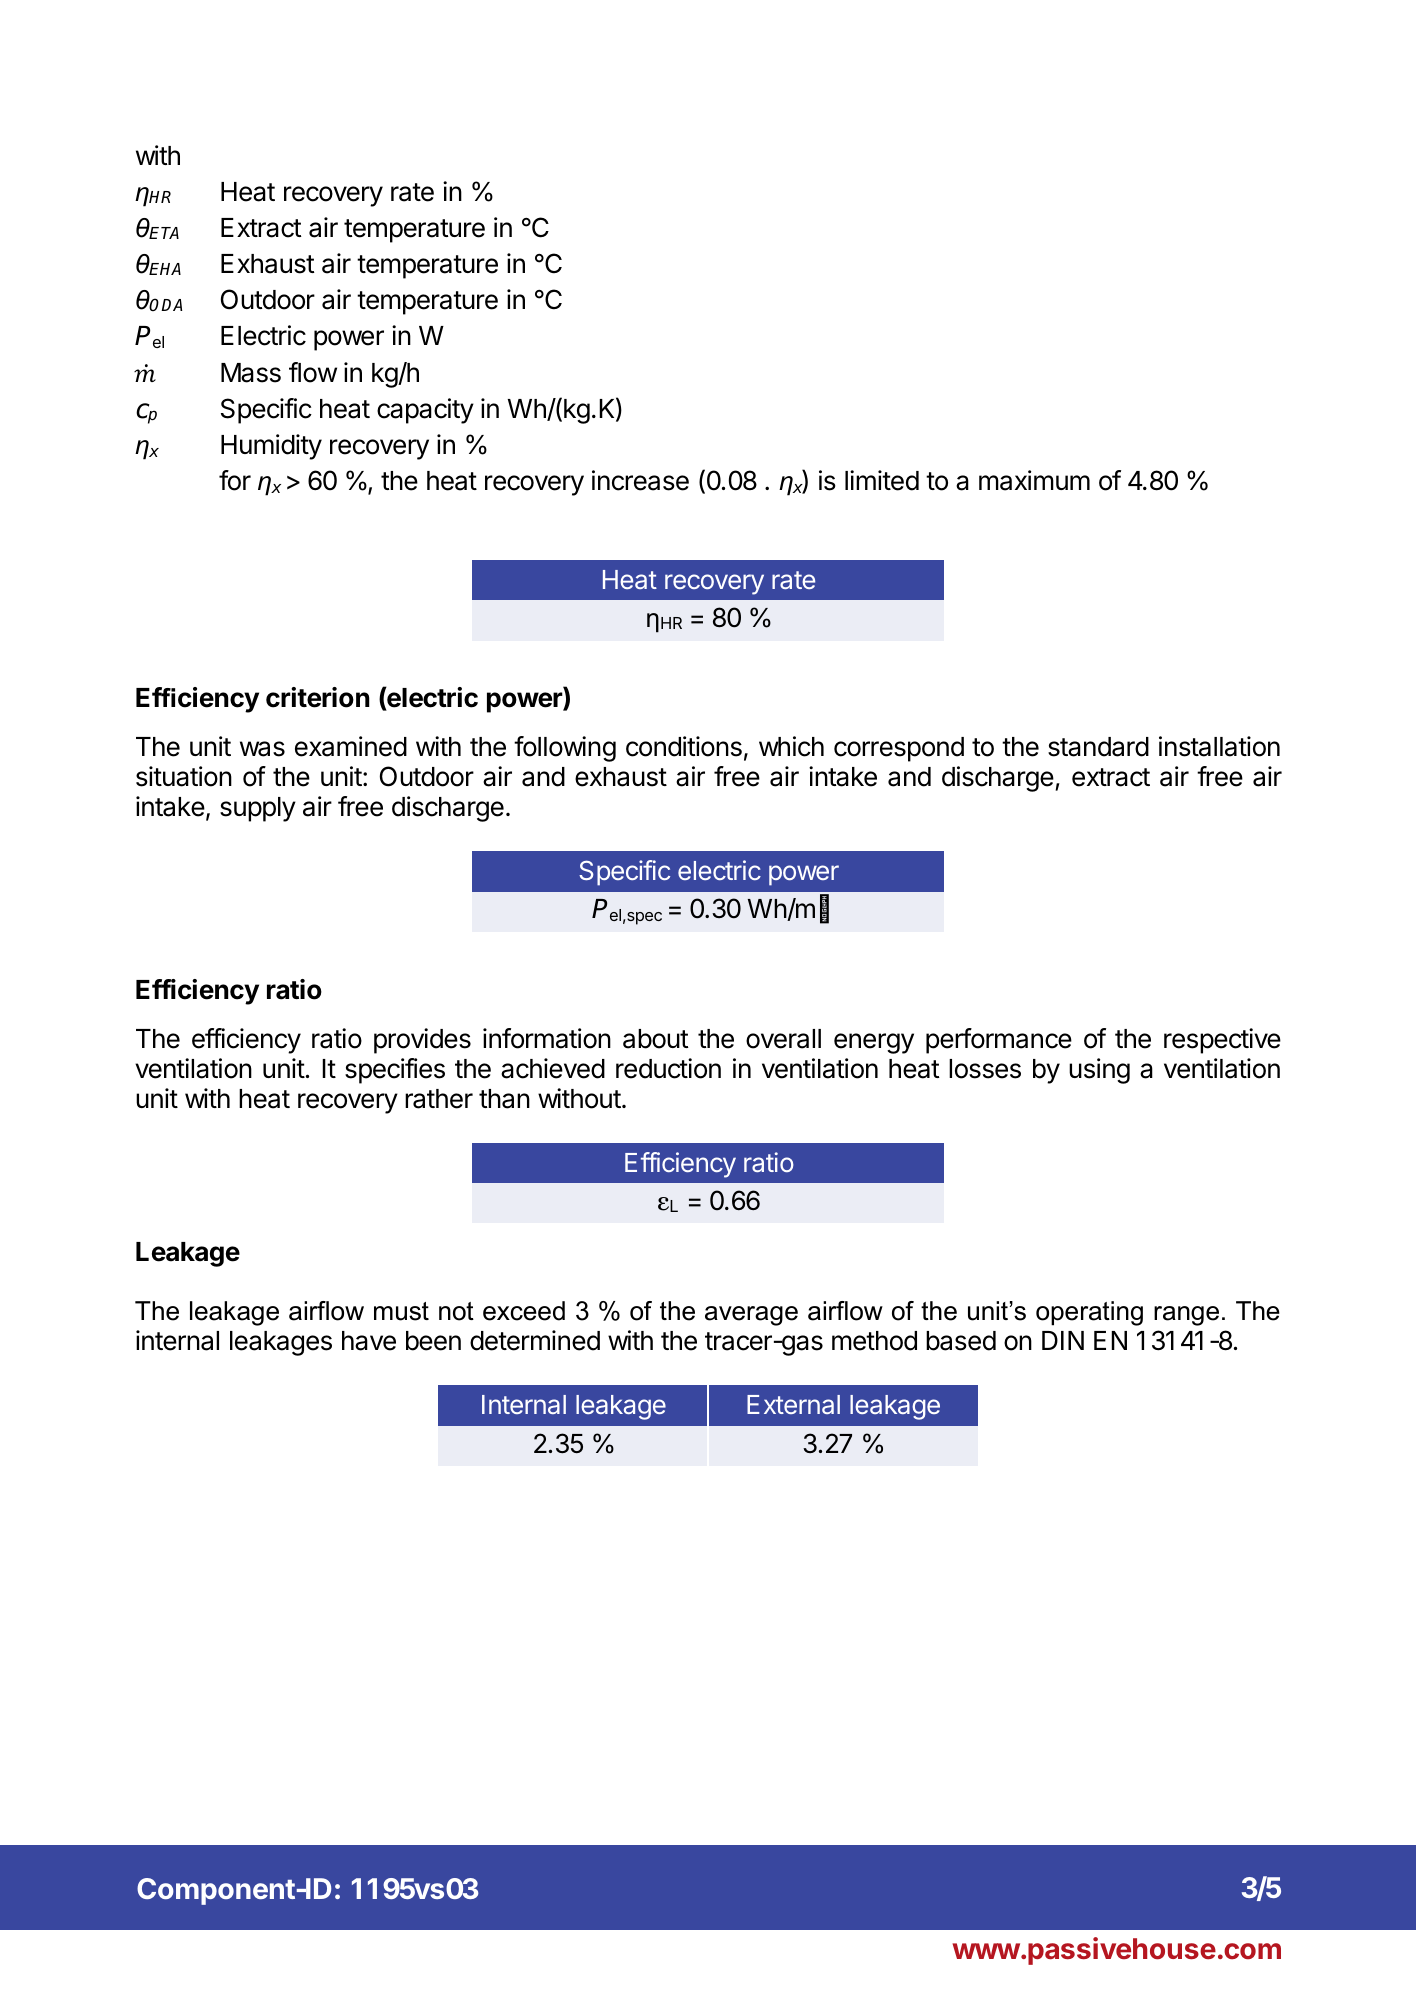 This page has height=2003, width=1416. I want to click on using, so click(1099, 1071).
